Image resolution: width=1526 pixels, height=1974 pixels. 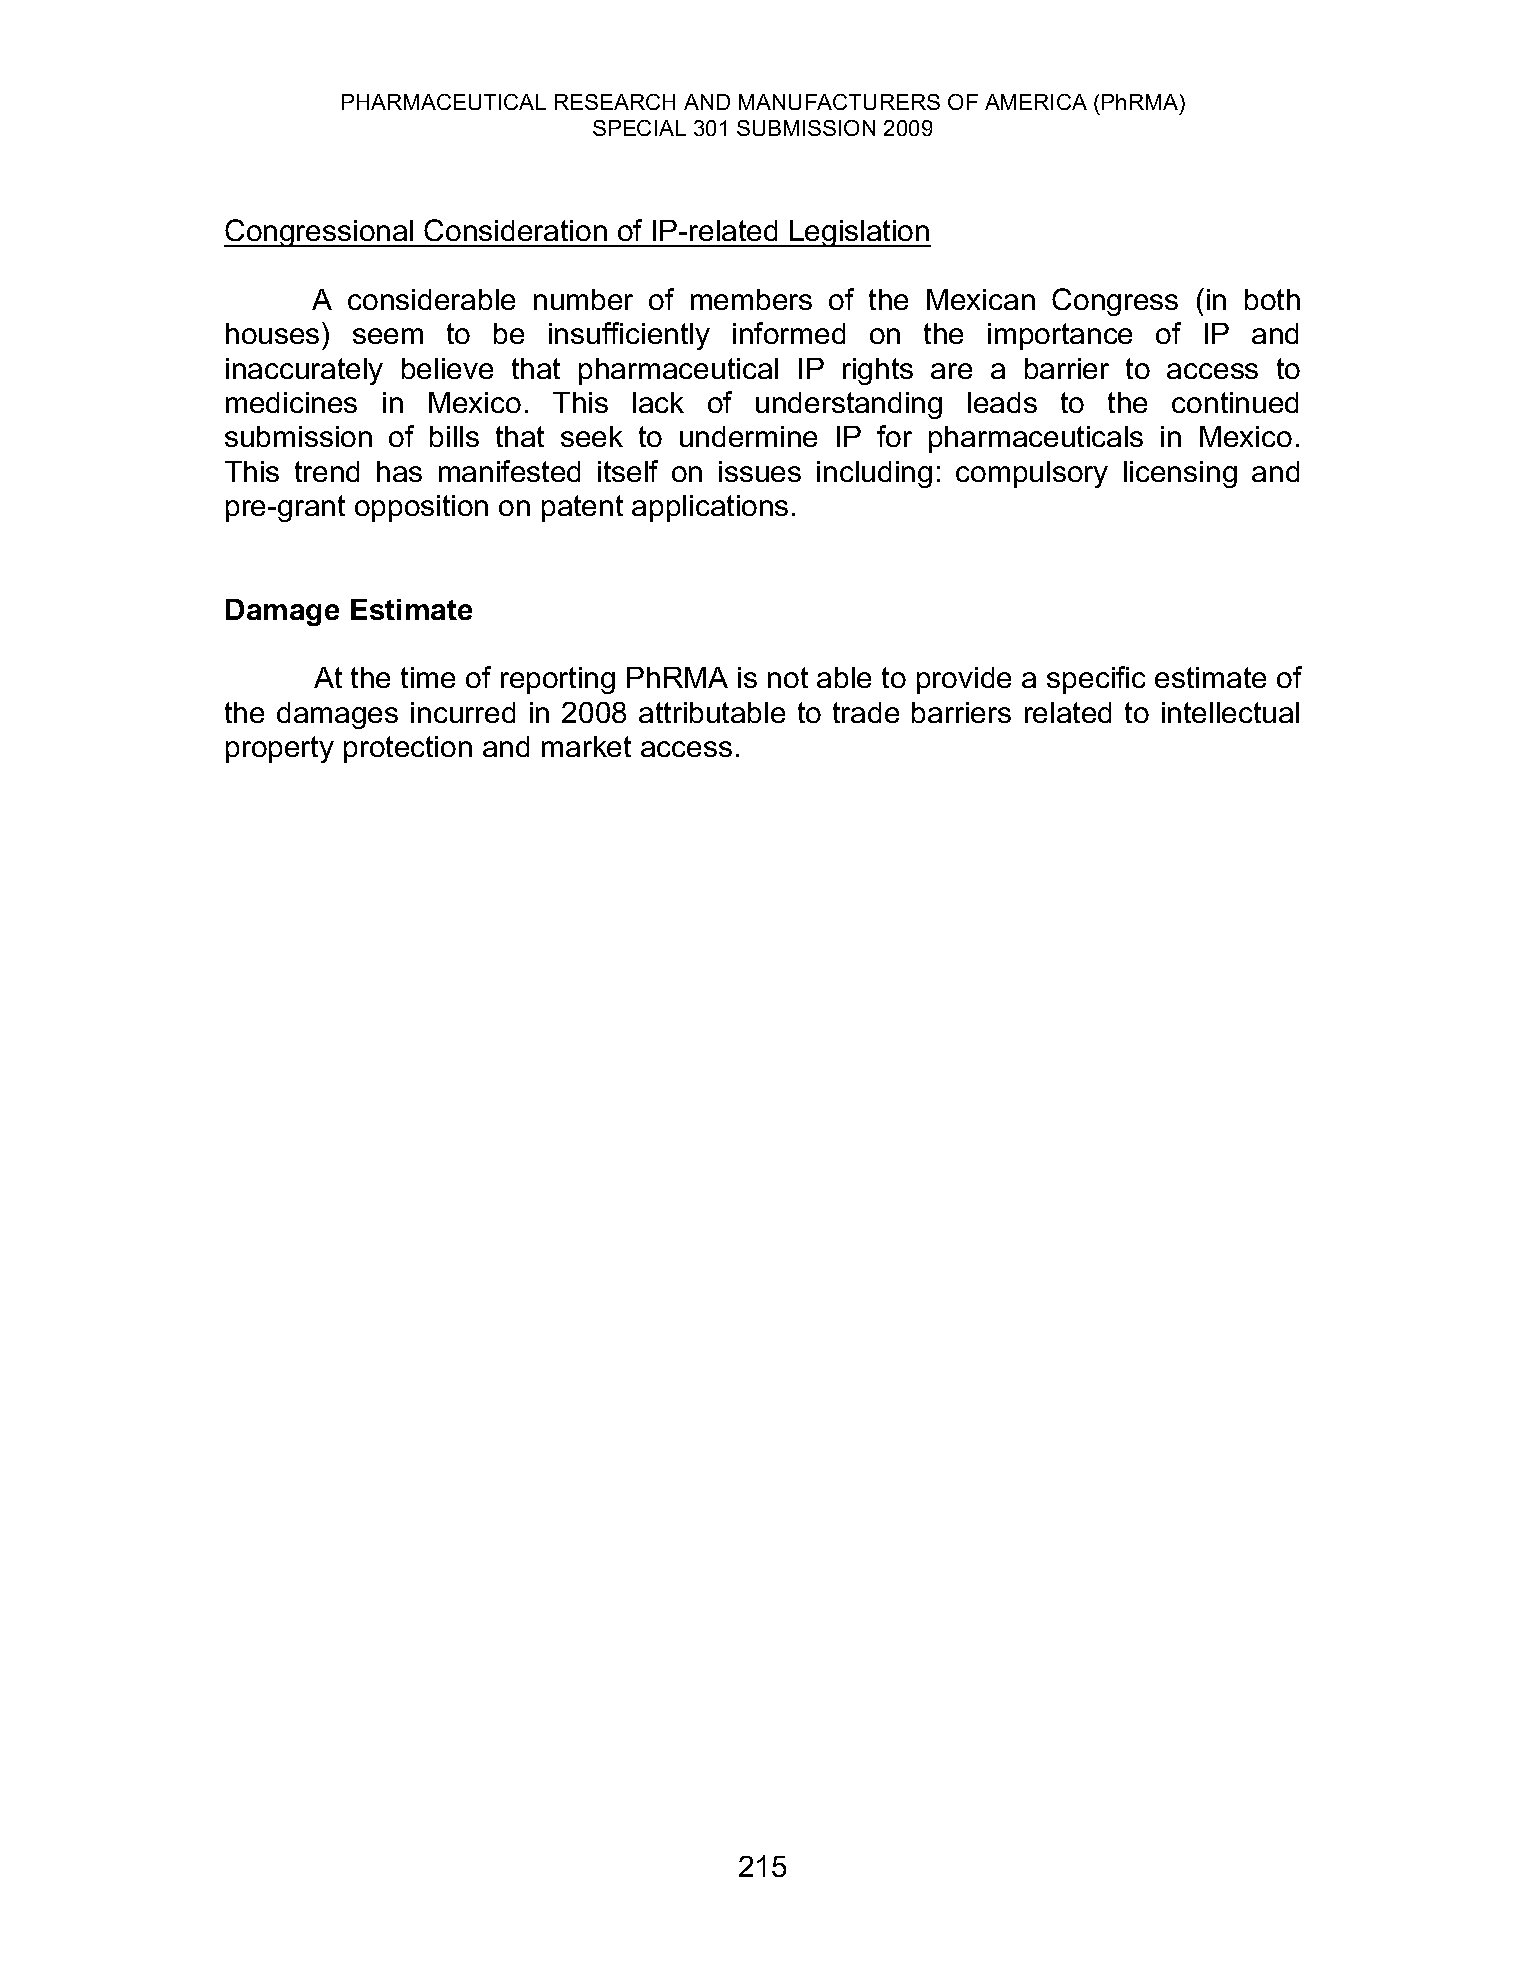 What do you see at coordinates (615, 102) in the page?
I see `RESEARCH` at bounding box center [615, 102].
